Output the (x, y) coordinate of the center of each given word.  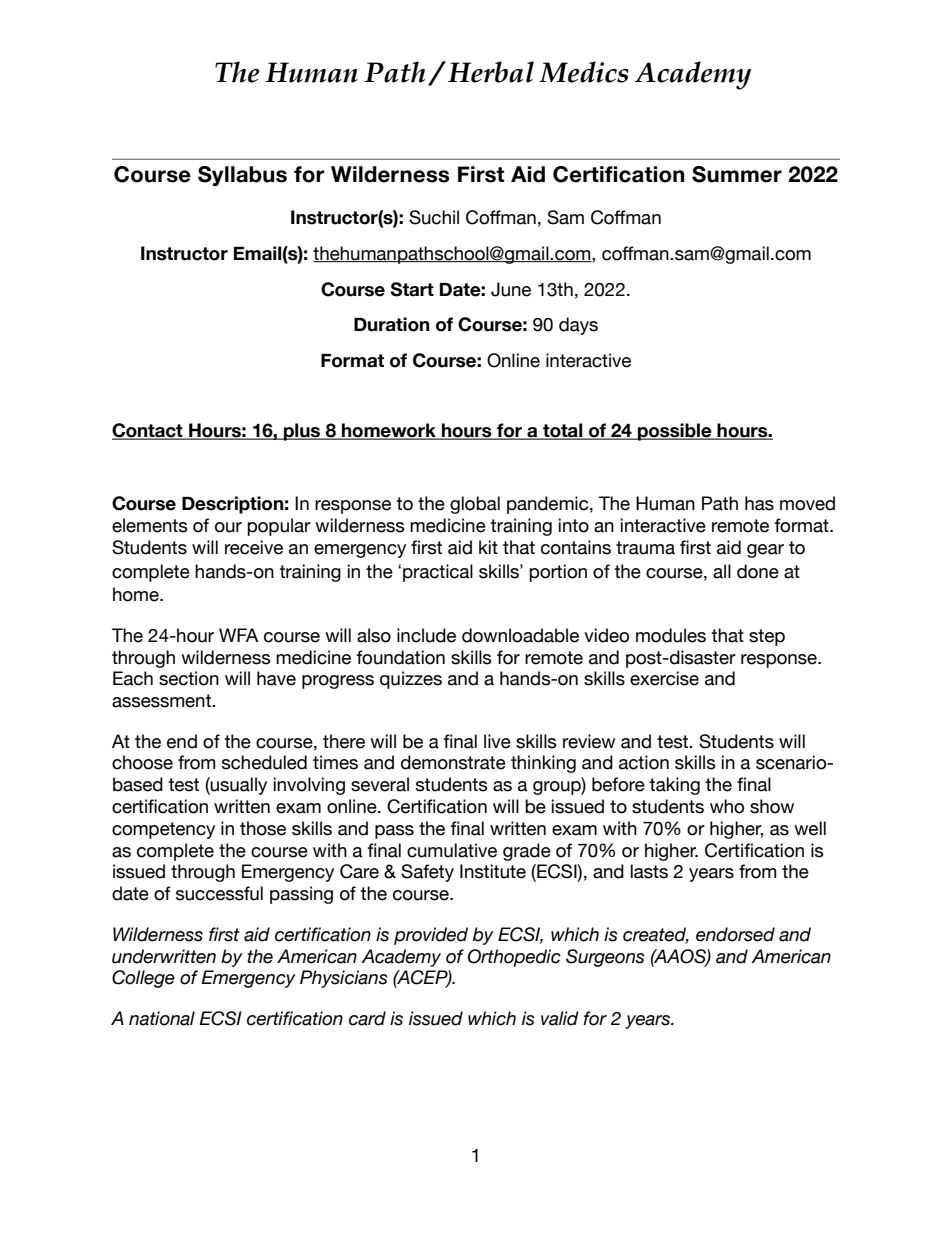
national (162, 1018)
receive (254, 547)
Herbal (491, 72)
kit (488, 547)
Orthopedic (514, 958)
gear (765, 551)
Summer (737, 174)
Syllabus (242, 176)
